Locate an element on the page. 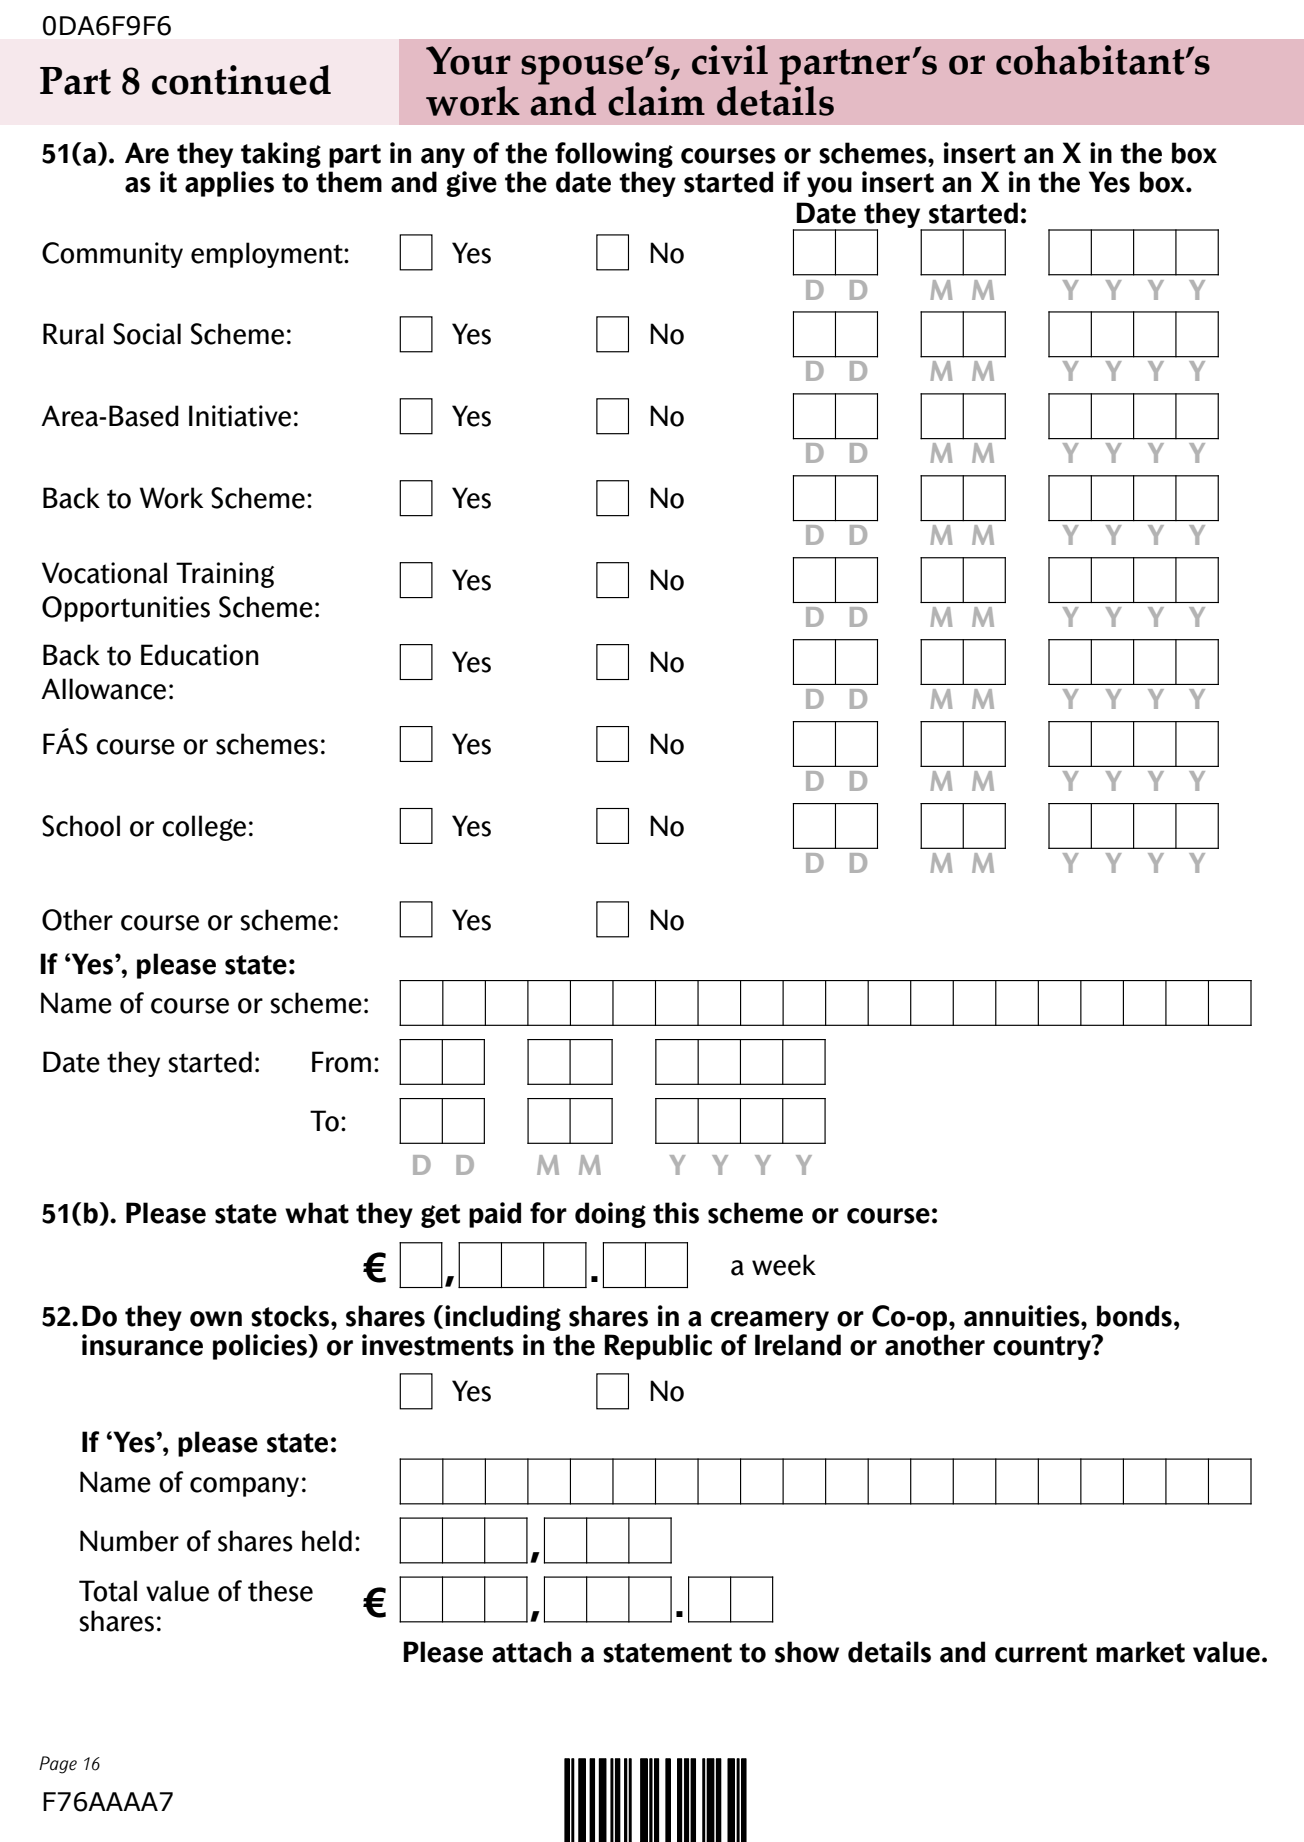 The width and height of the page is (1304, 1842). current is located at coordinates (1041, 1653).
